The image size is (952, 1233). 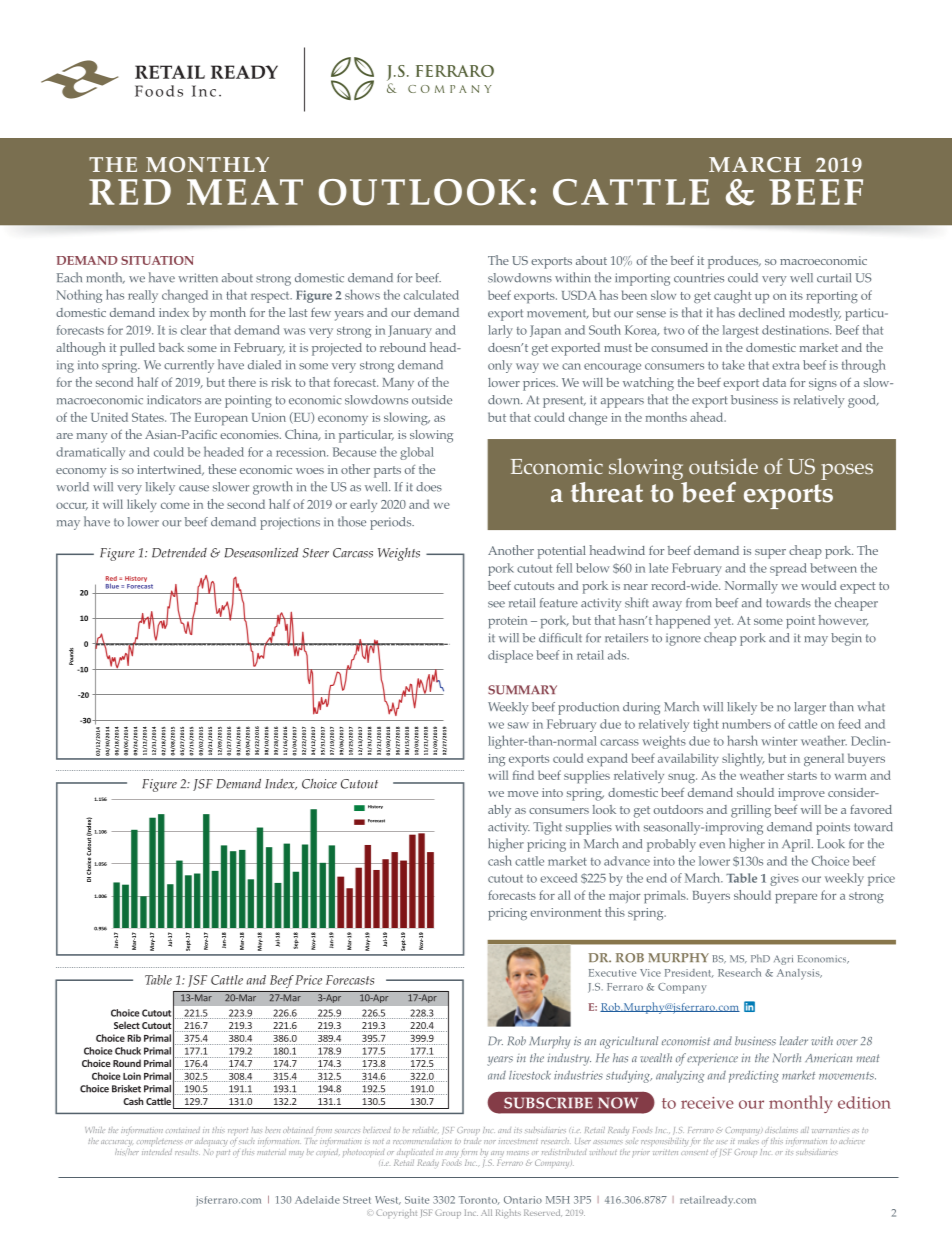 I want to click on caught, so click(x=733, y=296).
